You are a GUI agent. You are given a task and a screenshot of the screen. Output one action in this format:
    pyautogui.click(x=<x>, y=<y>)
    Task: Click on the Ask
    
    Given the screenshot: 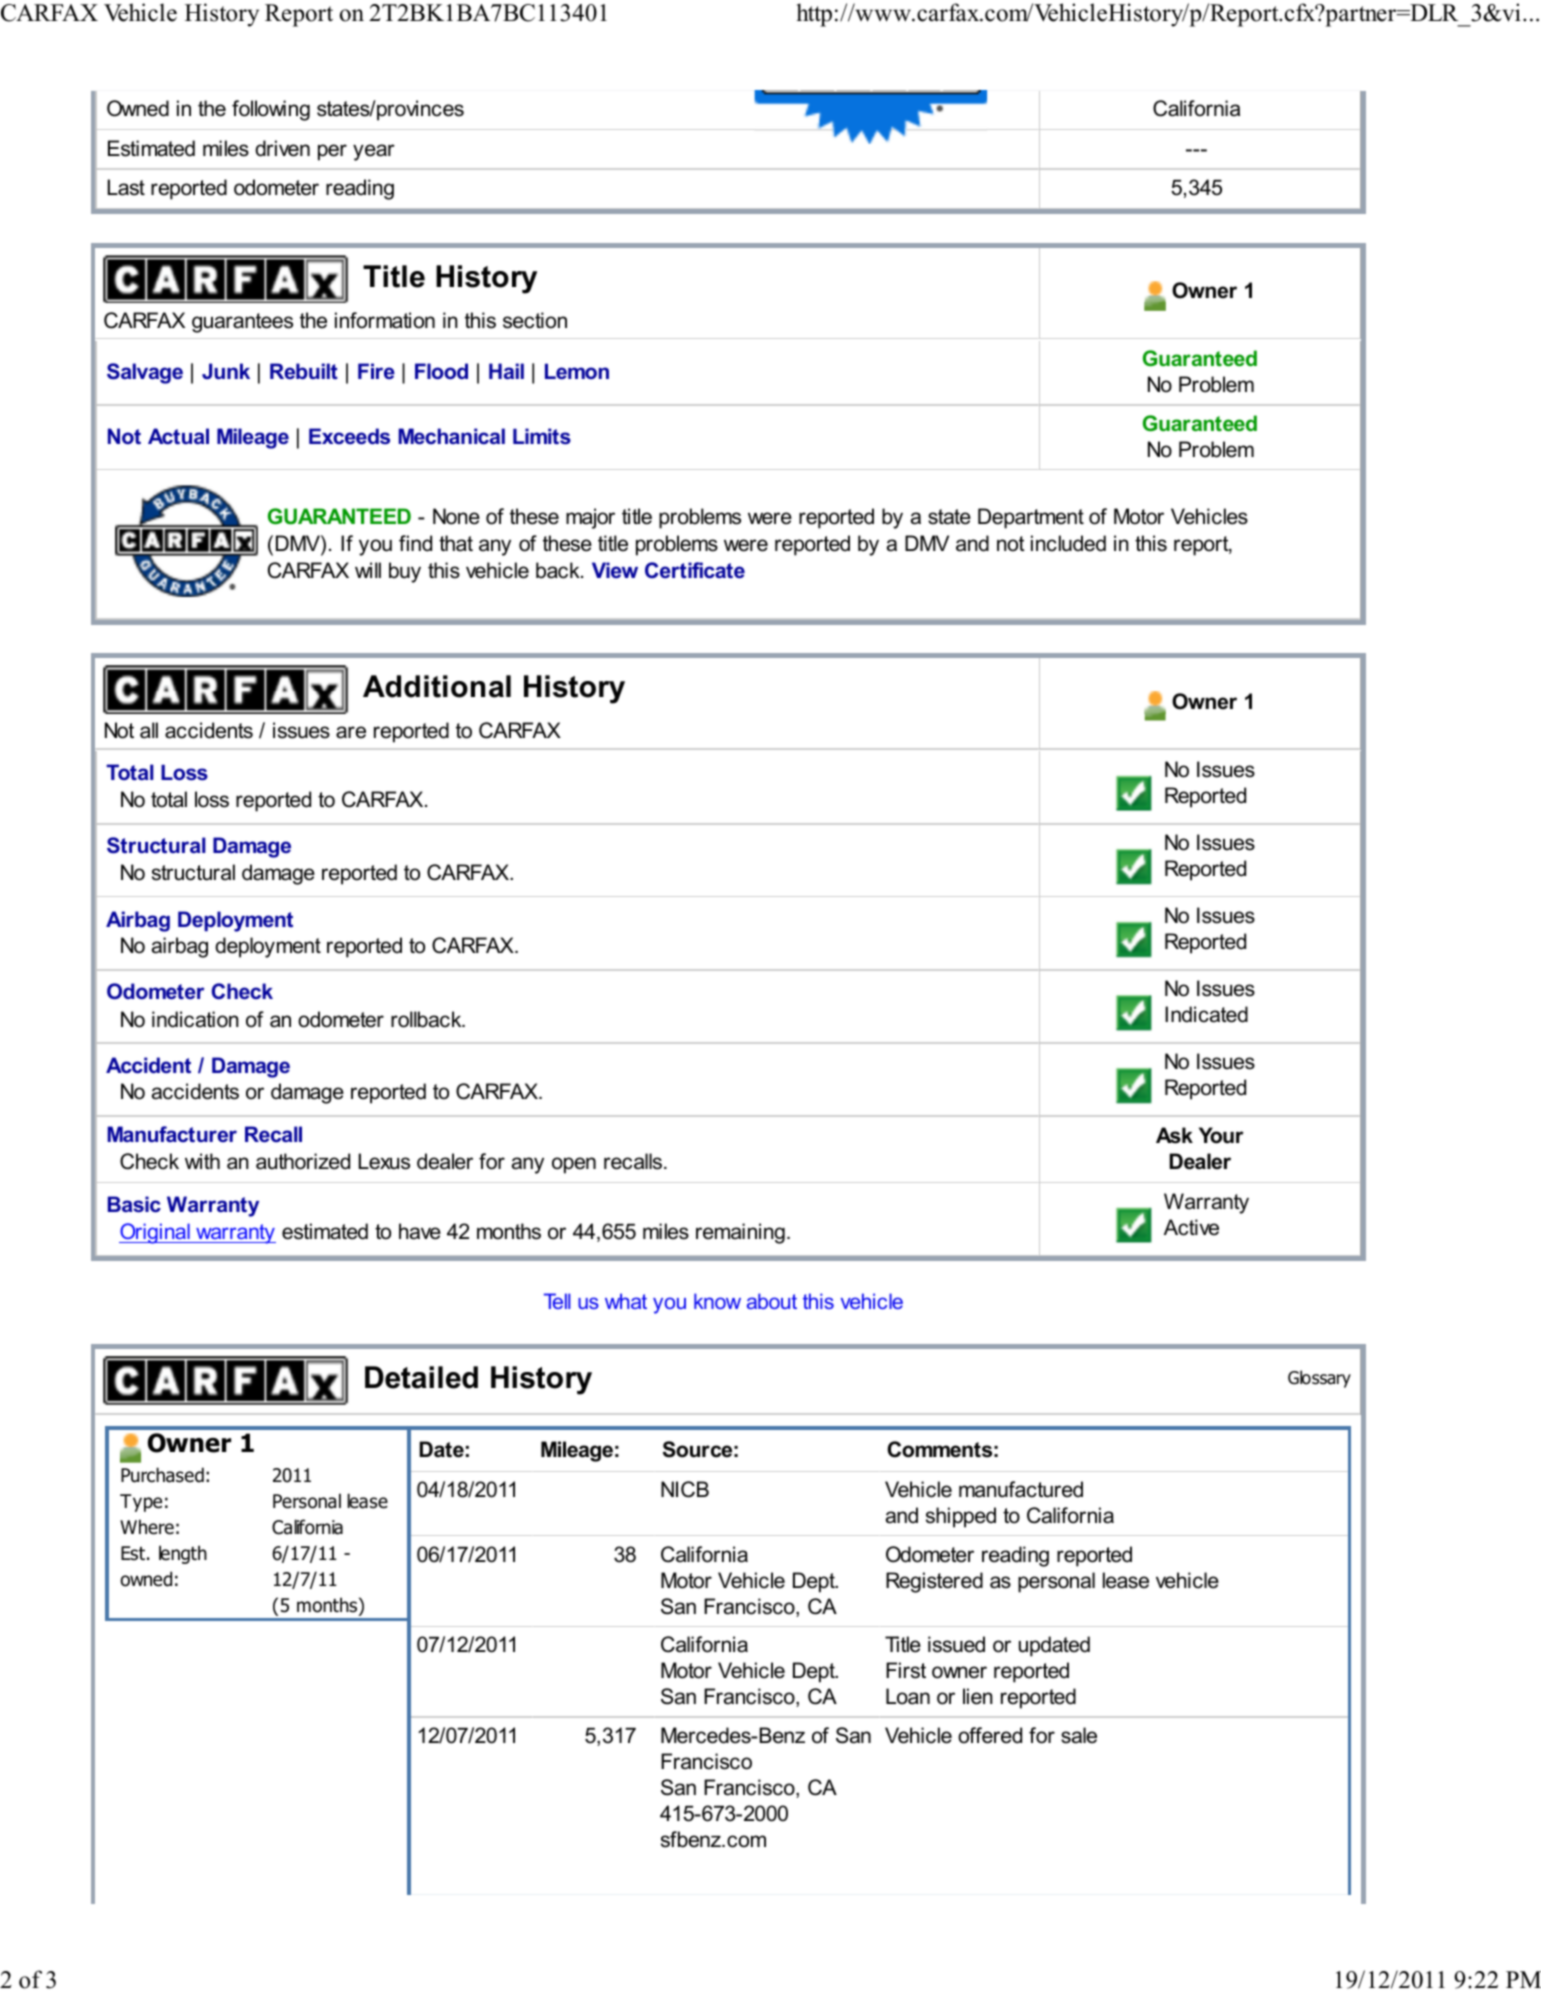 What is the action you would take?
    pyautogui.click(x=1174, y=1135)
